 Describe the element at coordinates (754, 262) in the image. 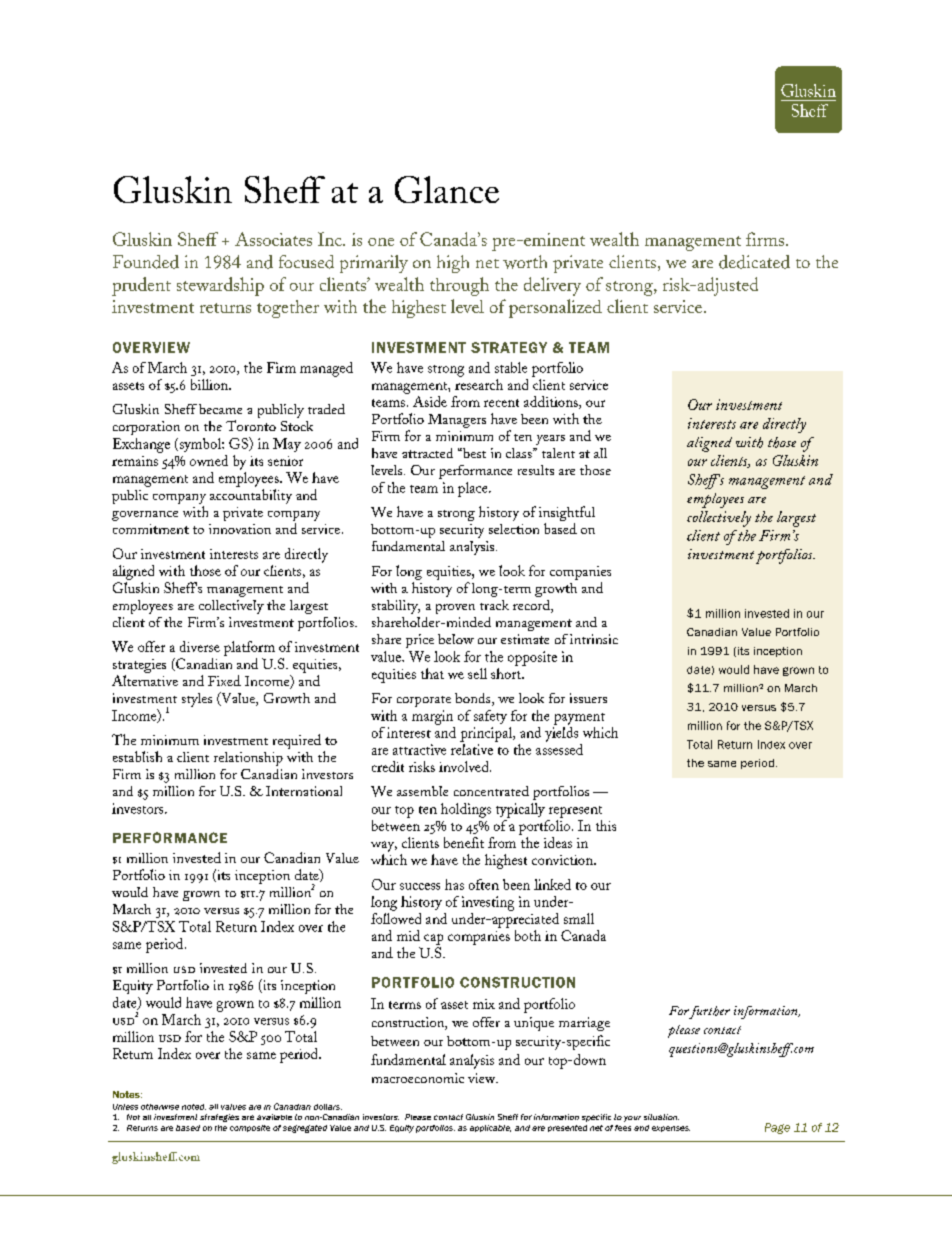

I see `dedicated` at that location.
